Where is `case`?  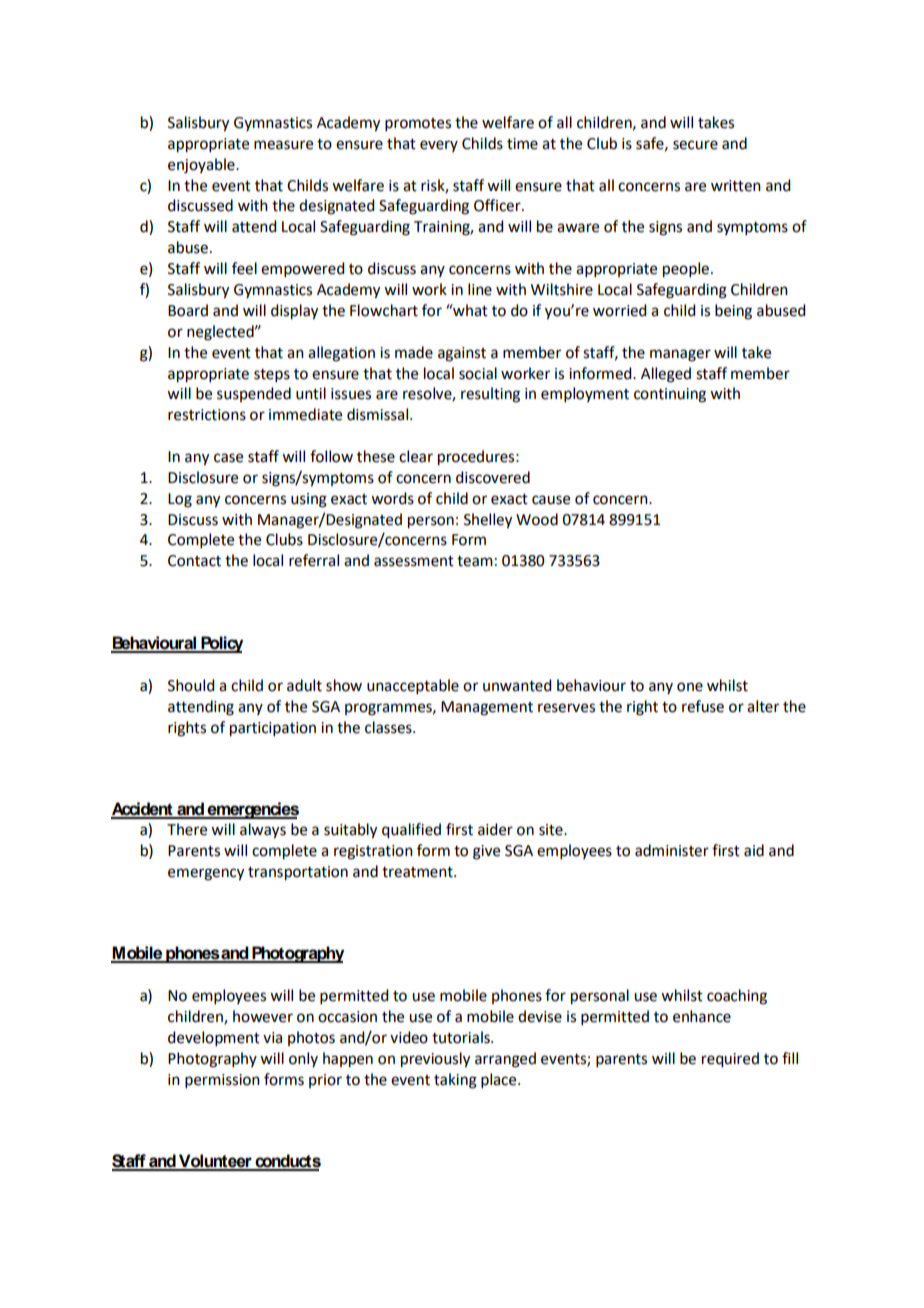
case is located at coordinates (228, 458).
